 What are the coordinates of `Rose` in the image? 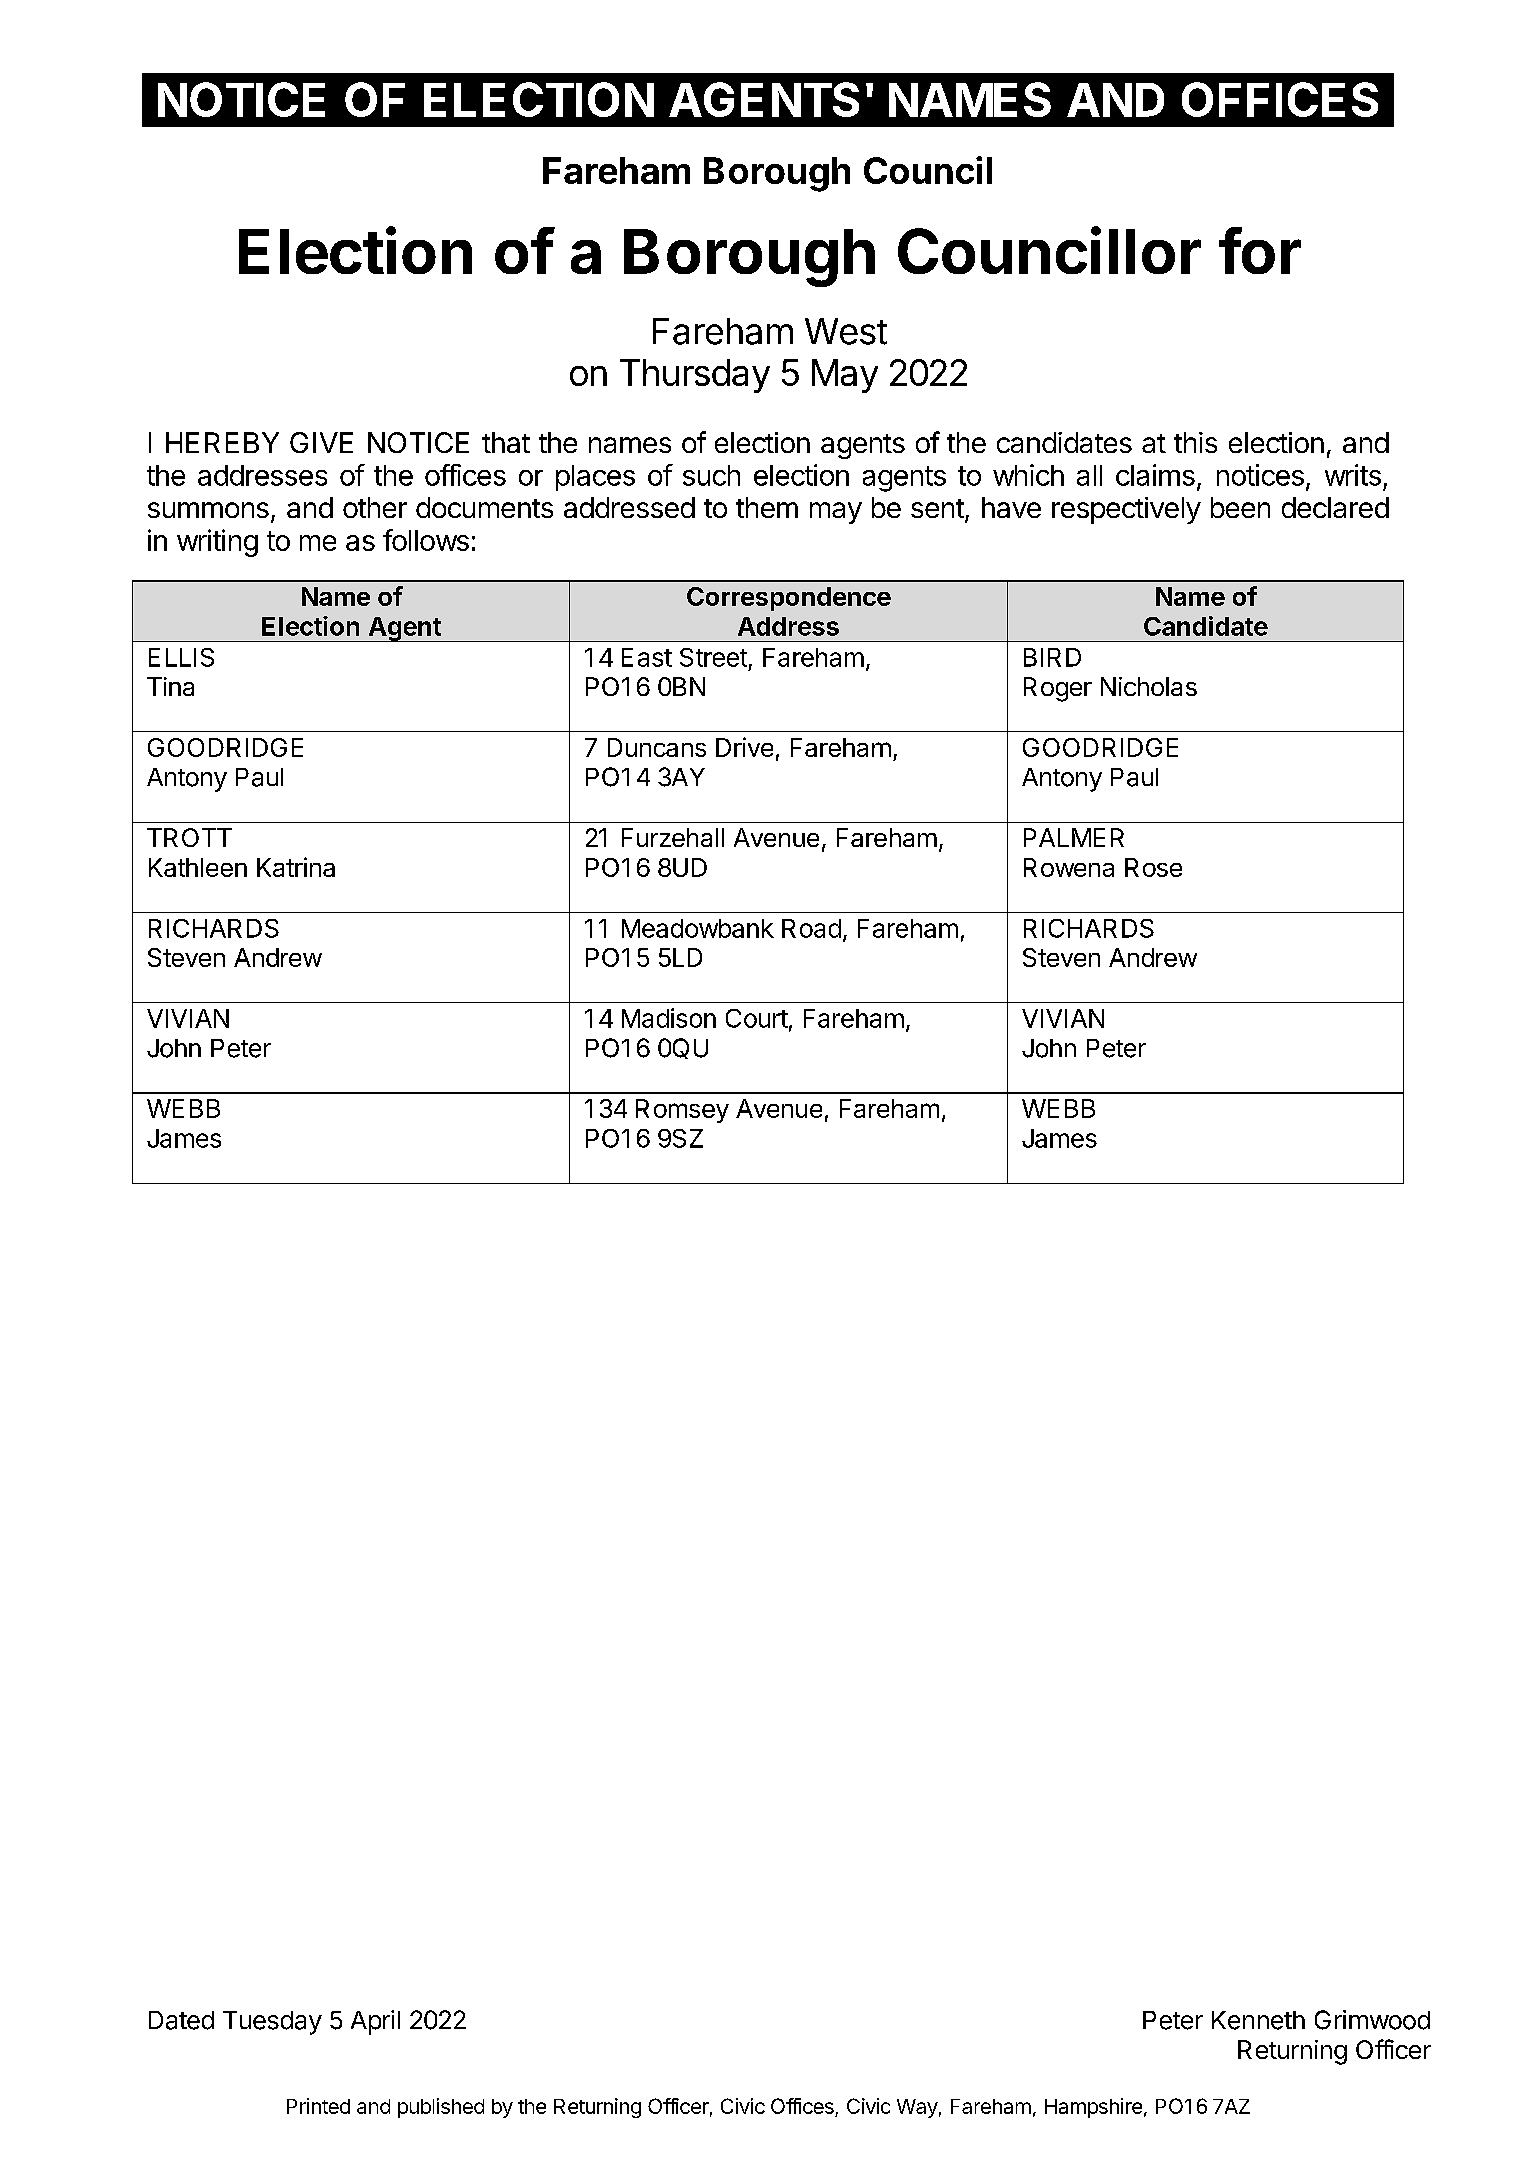 It's located at (1153, 867).
